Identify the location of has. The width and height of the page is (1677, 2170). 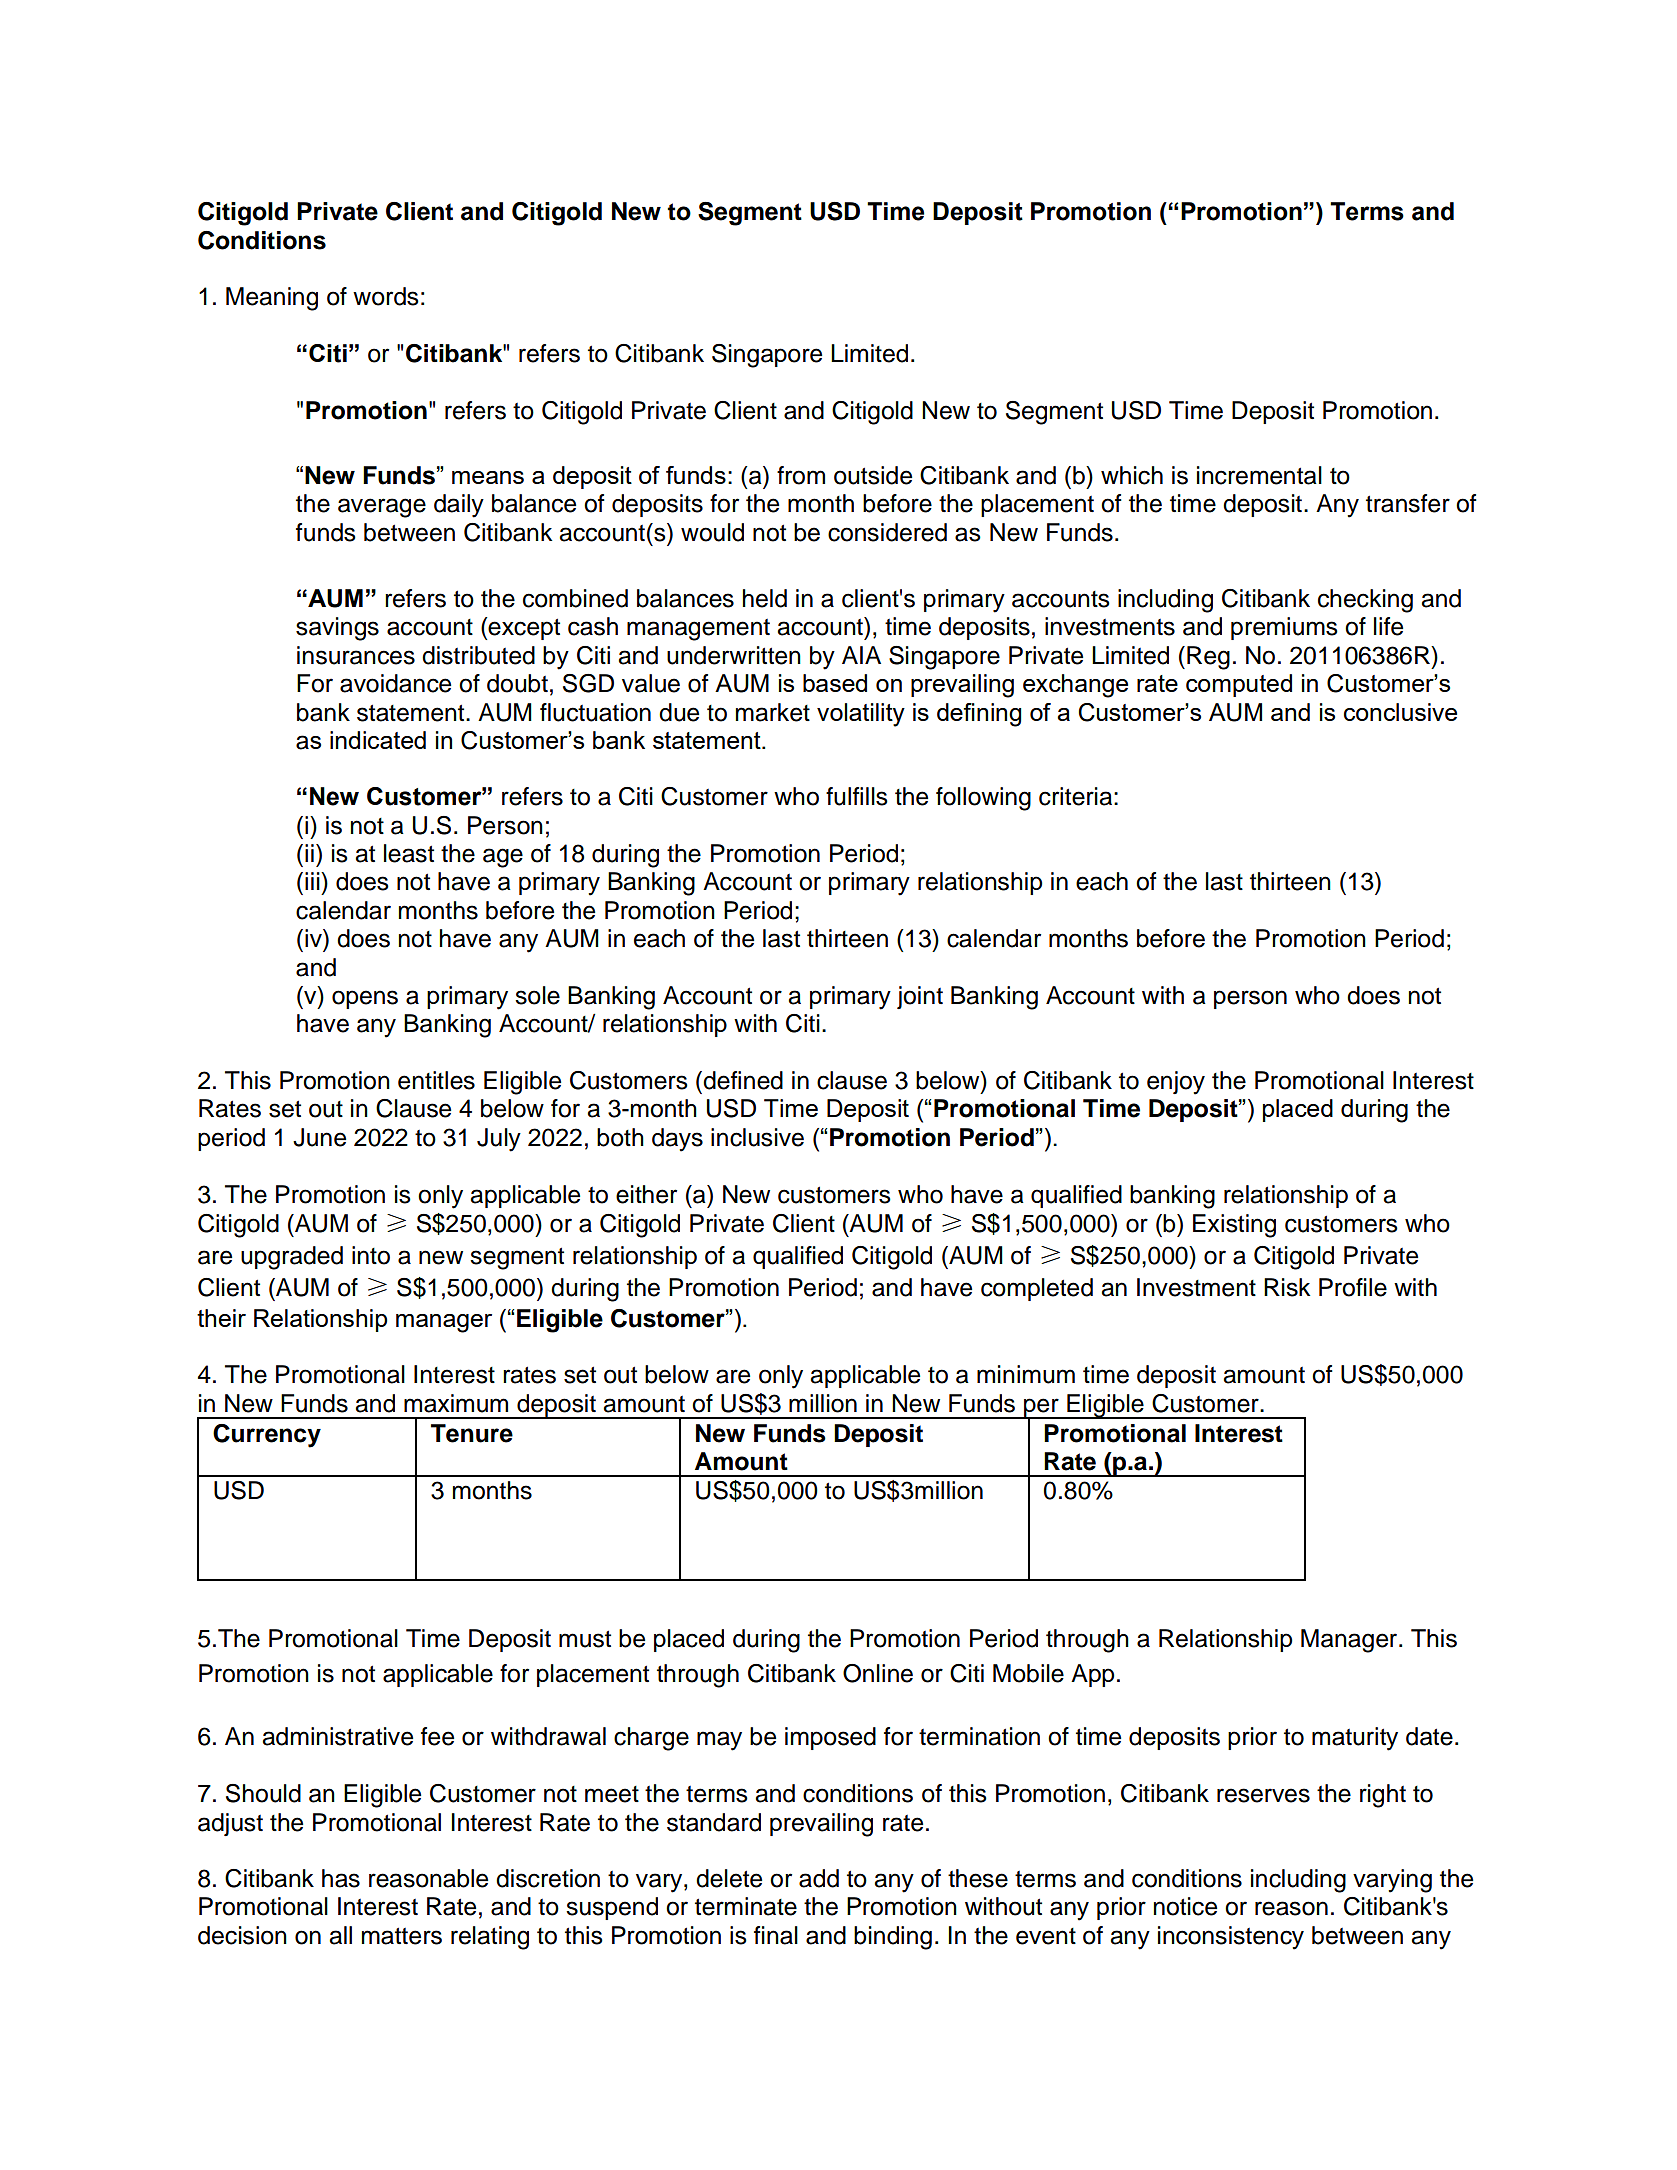
(341, 1878).
